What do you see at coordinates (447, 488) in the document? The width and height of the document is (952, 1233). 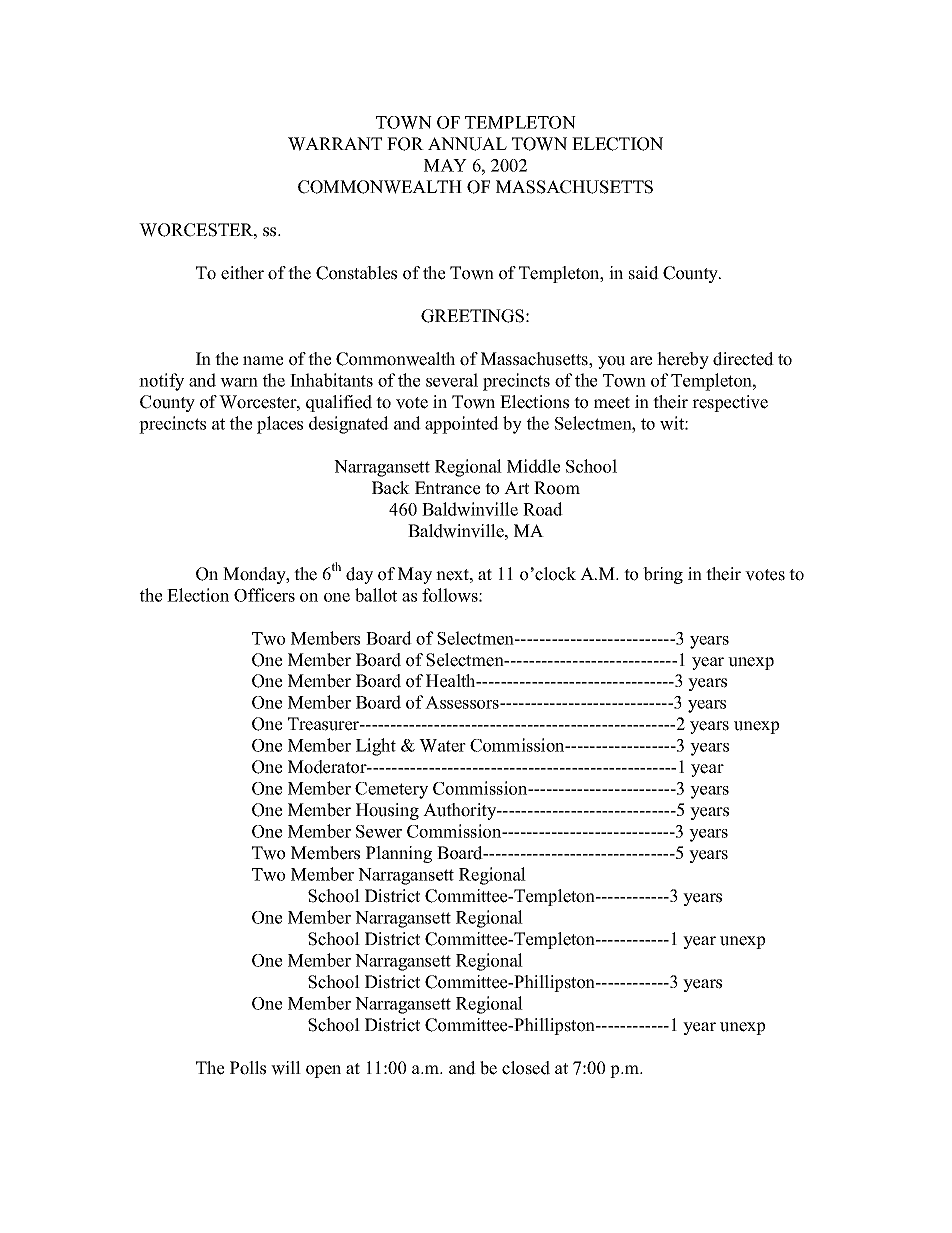 I see `Entrance` at bounding box center [447, 488].
